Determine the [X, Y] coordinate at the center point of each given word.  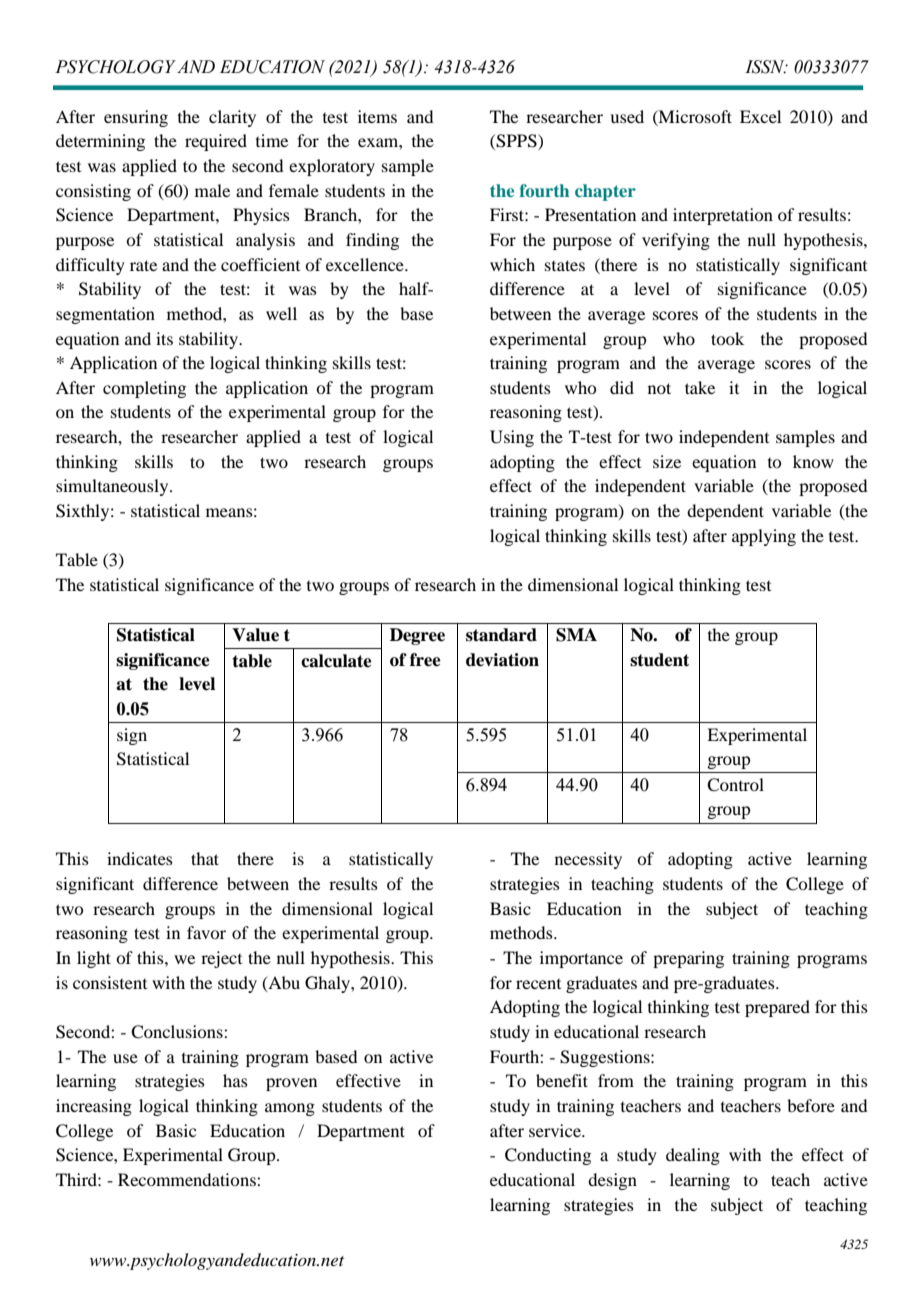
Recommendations [188, 1179]
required [216, 142]
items [377, 116]
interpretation [723, 216]
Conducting [548, 1156]
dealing [693, 1156]
